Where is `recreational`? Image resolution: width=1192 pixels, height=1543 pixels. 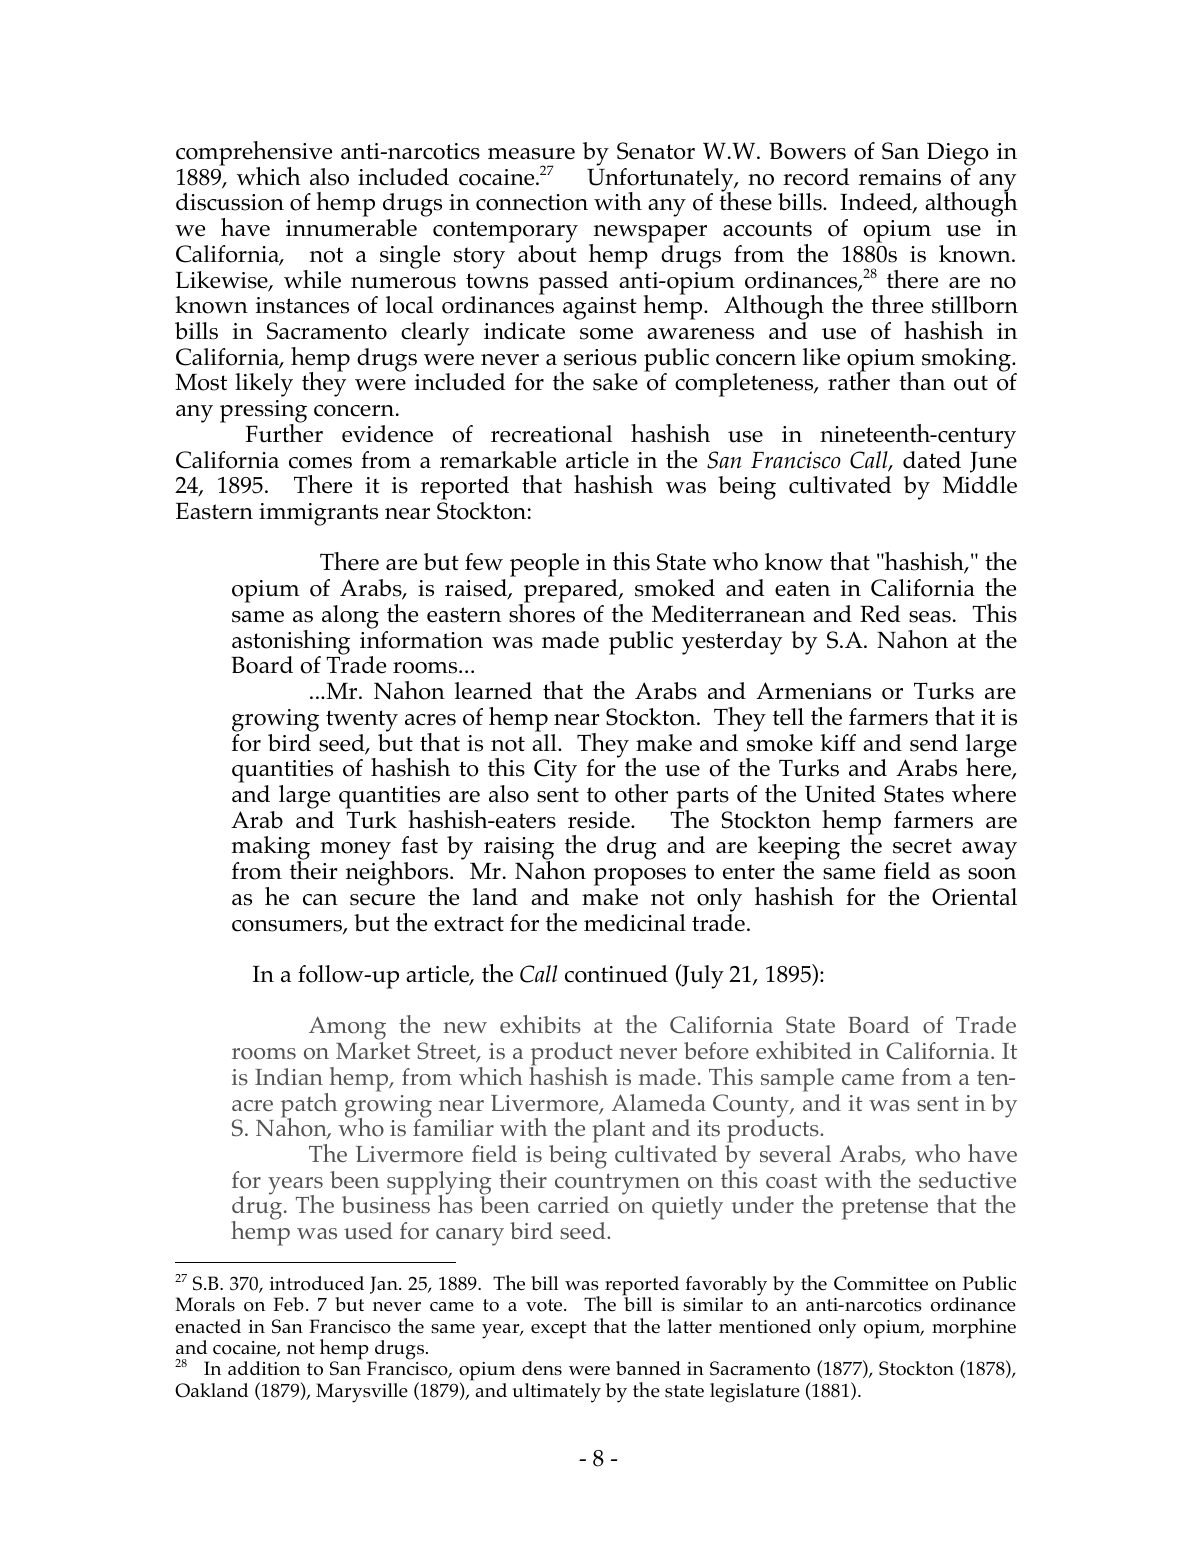 recreational is located at coordinates (551, 434).
